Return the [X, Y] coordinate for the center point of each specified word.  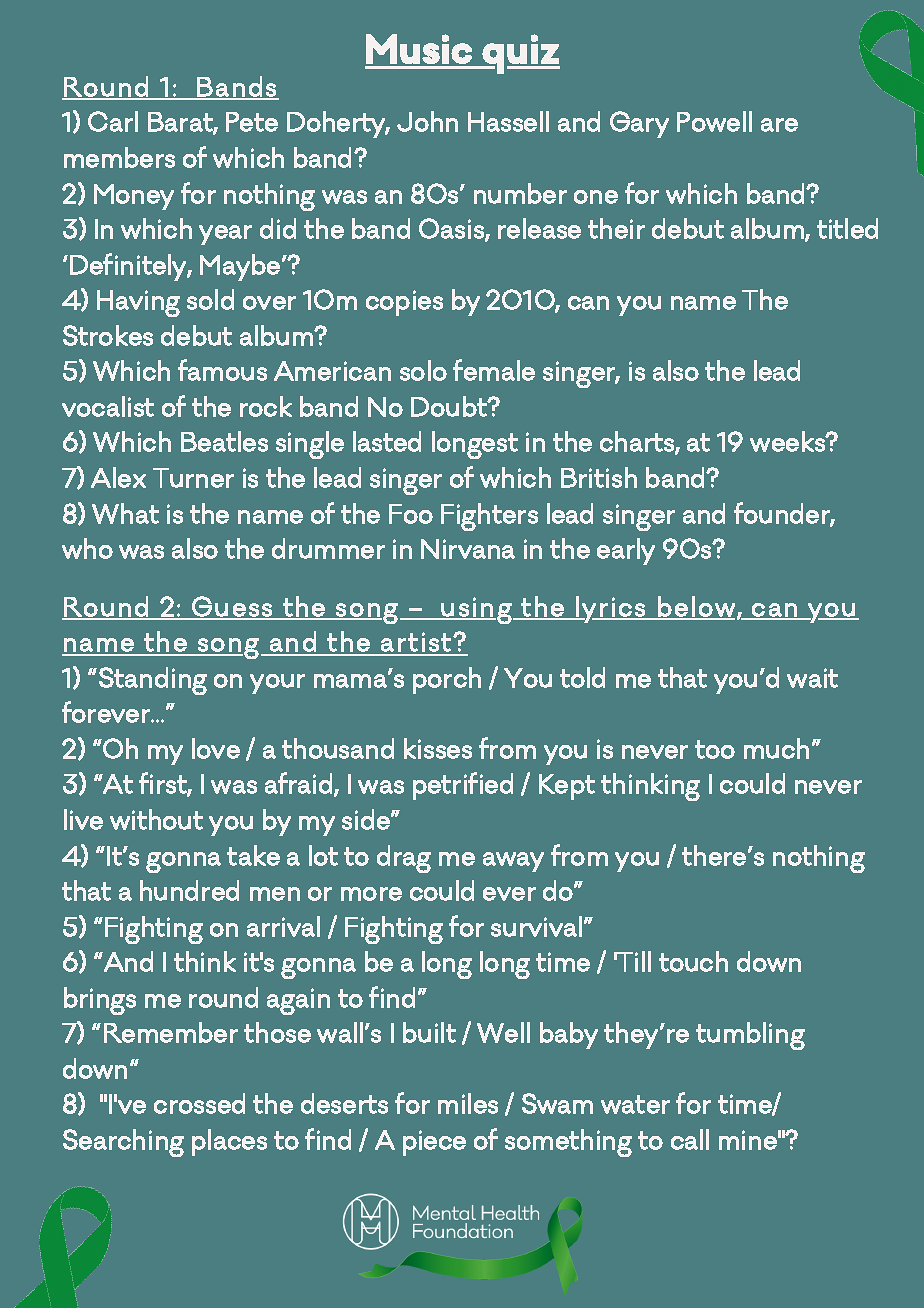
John [427, 121]
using [477, 610]
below [695, 607]
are [779, 125]
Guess [232, 607]
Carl [113, 121]
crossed [199, 1103]
